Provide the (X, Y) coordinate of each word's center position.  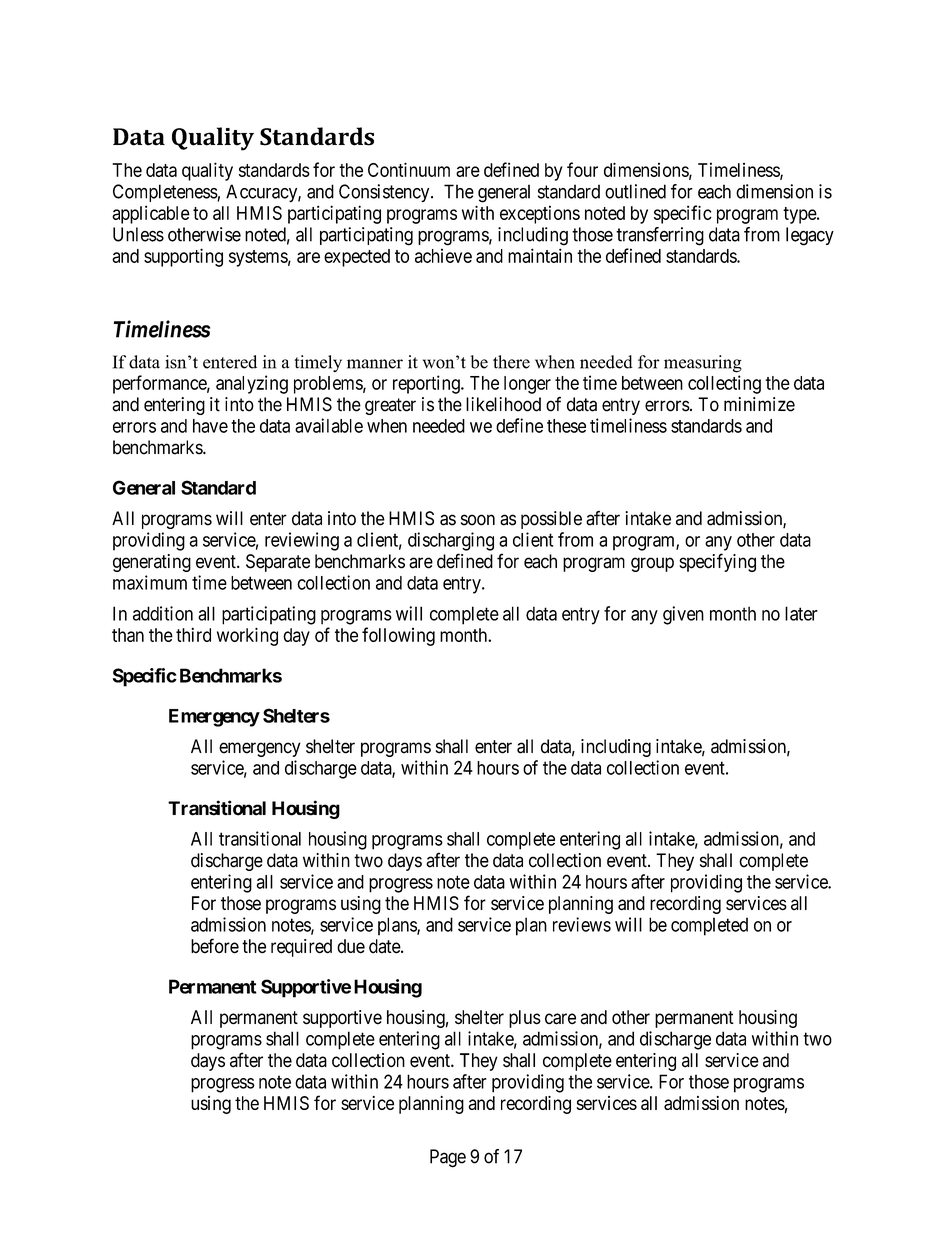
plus (525, 1019)
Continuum (409, 169)
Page (448, 1158)
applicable (151, 214)
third (193, 634)
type (800, 215)
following (398, 636)
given (683, 615)
